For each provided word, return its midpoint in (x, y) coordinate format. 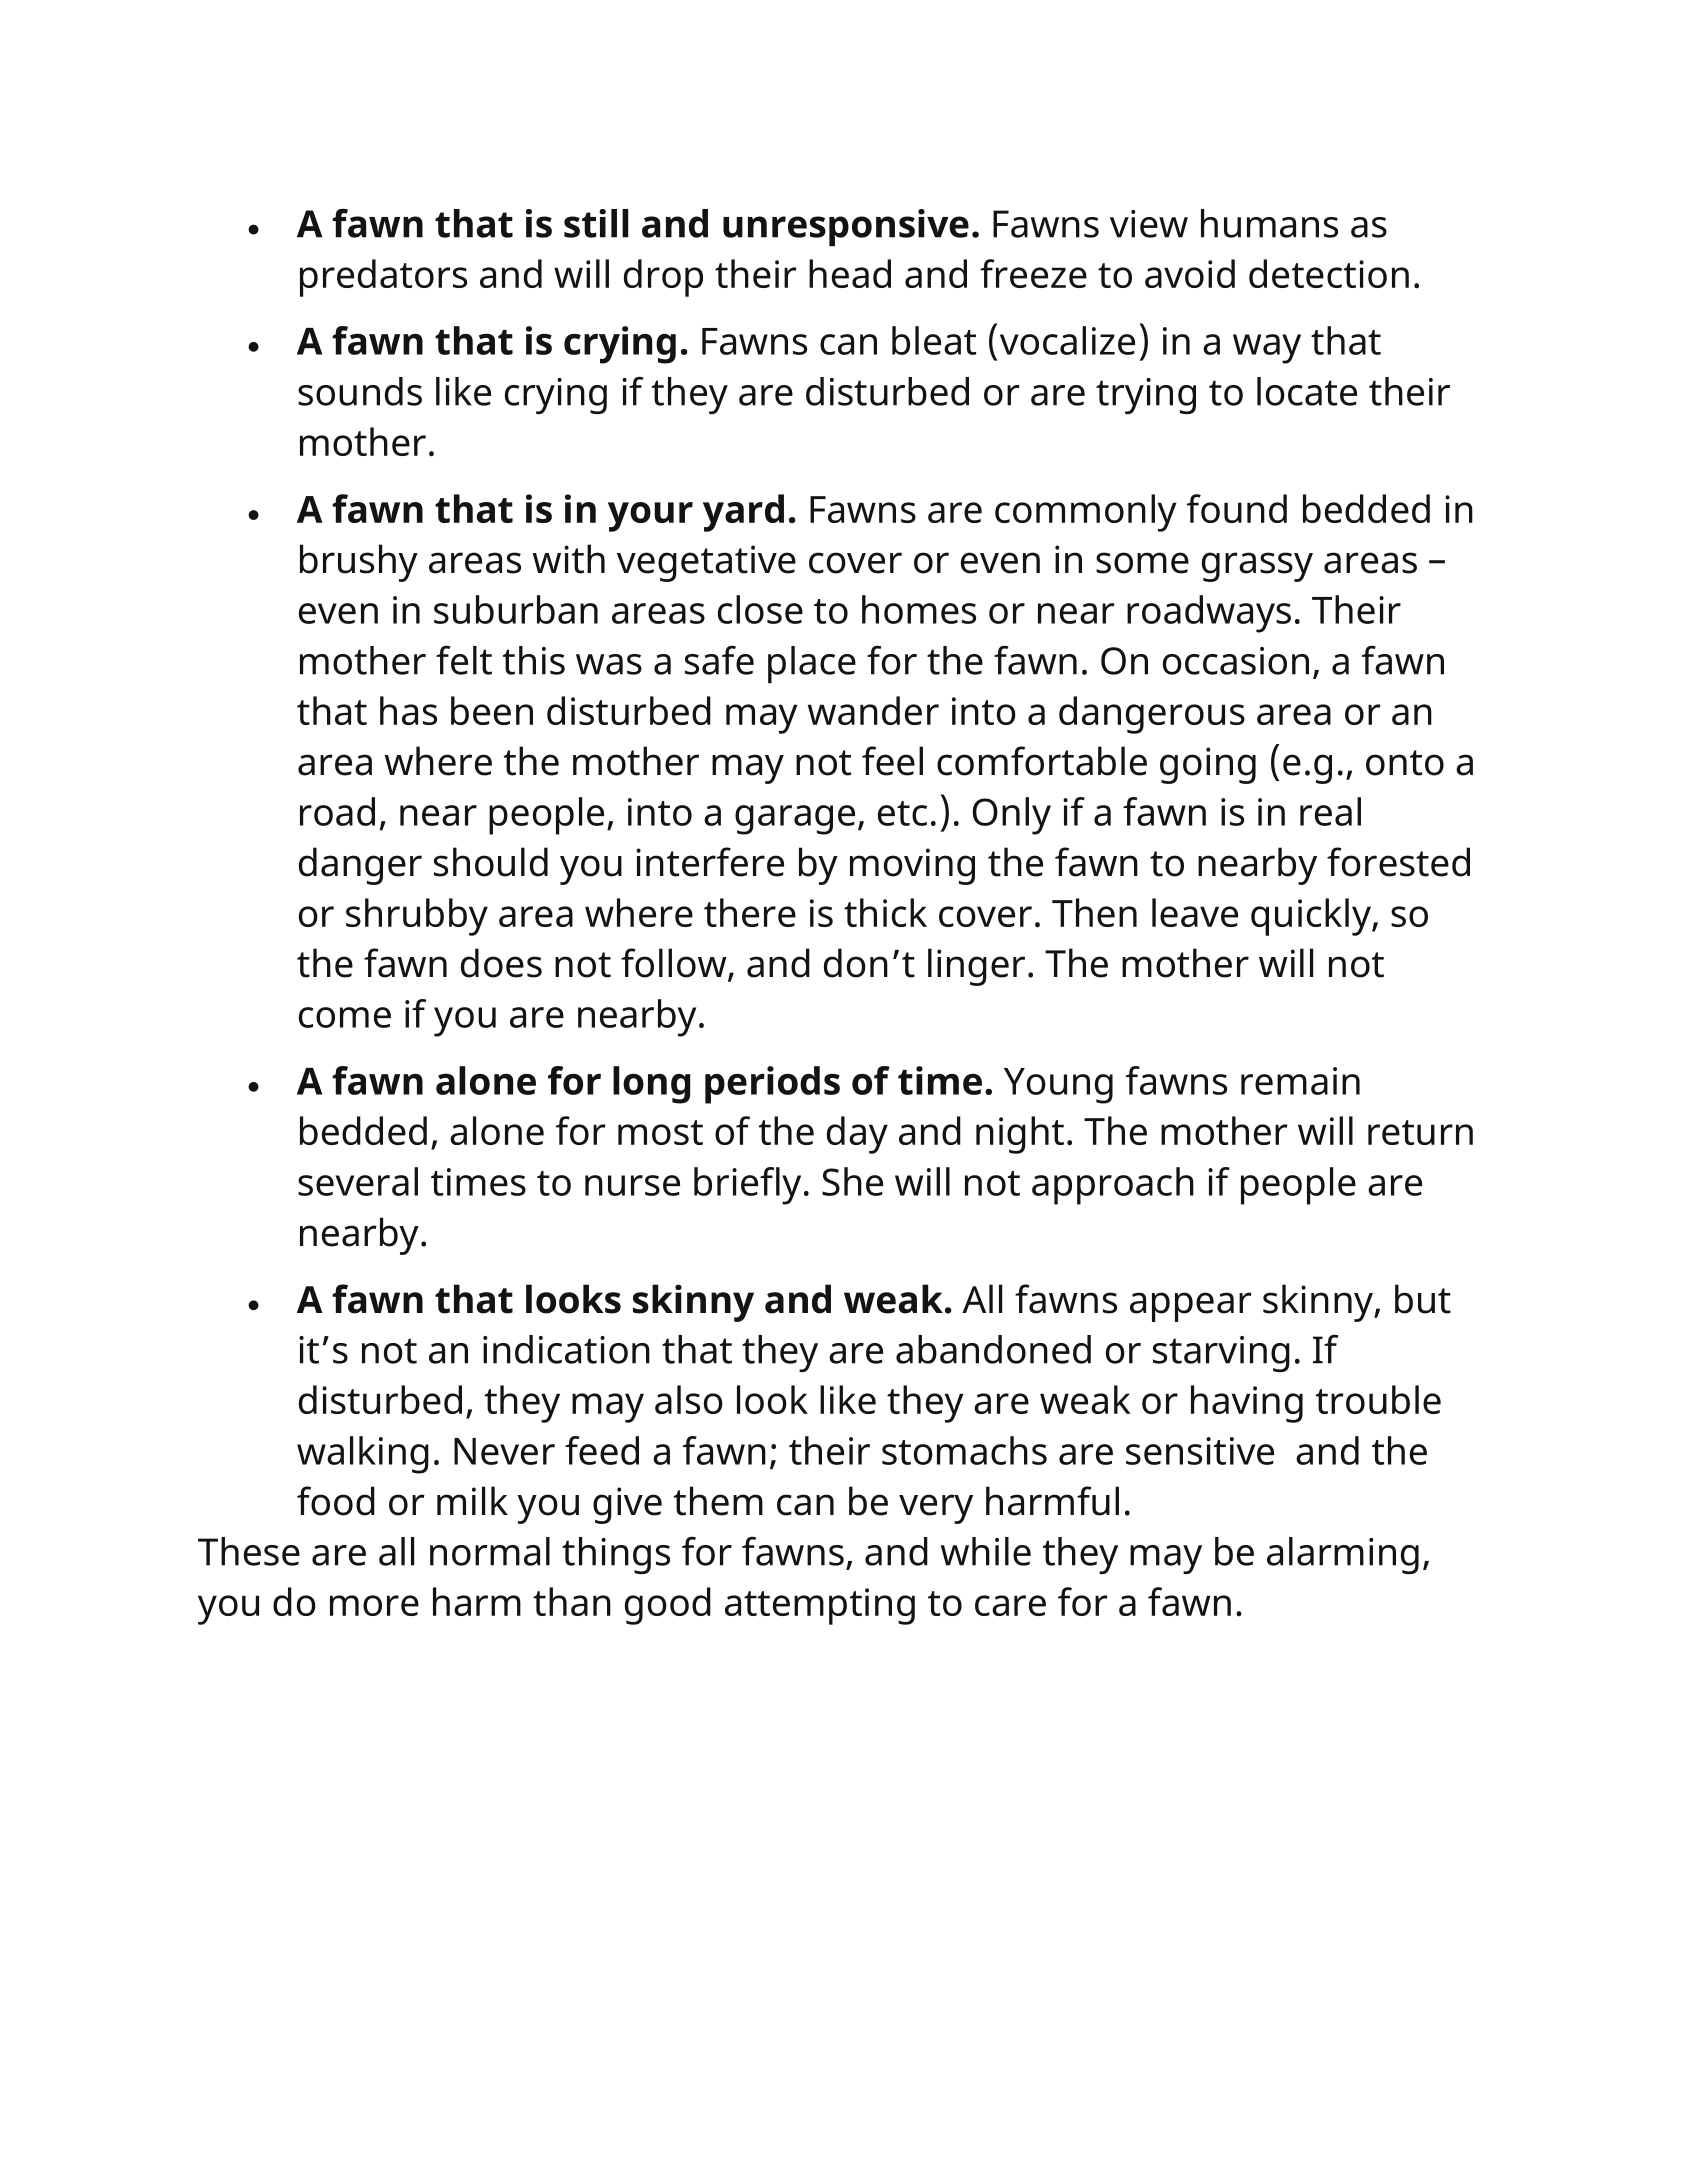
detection (1329, 273)
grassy (1257, 567)
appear (1191, 1307)
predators (383, 278)
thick (885, 912)
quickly (1312, 917)
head (850, 273)
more (374, 1605)
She (852, 1181)
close (760, 609)
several (358, 1181)
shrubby (417, 917)
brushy (359, 563)
